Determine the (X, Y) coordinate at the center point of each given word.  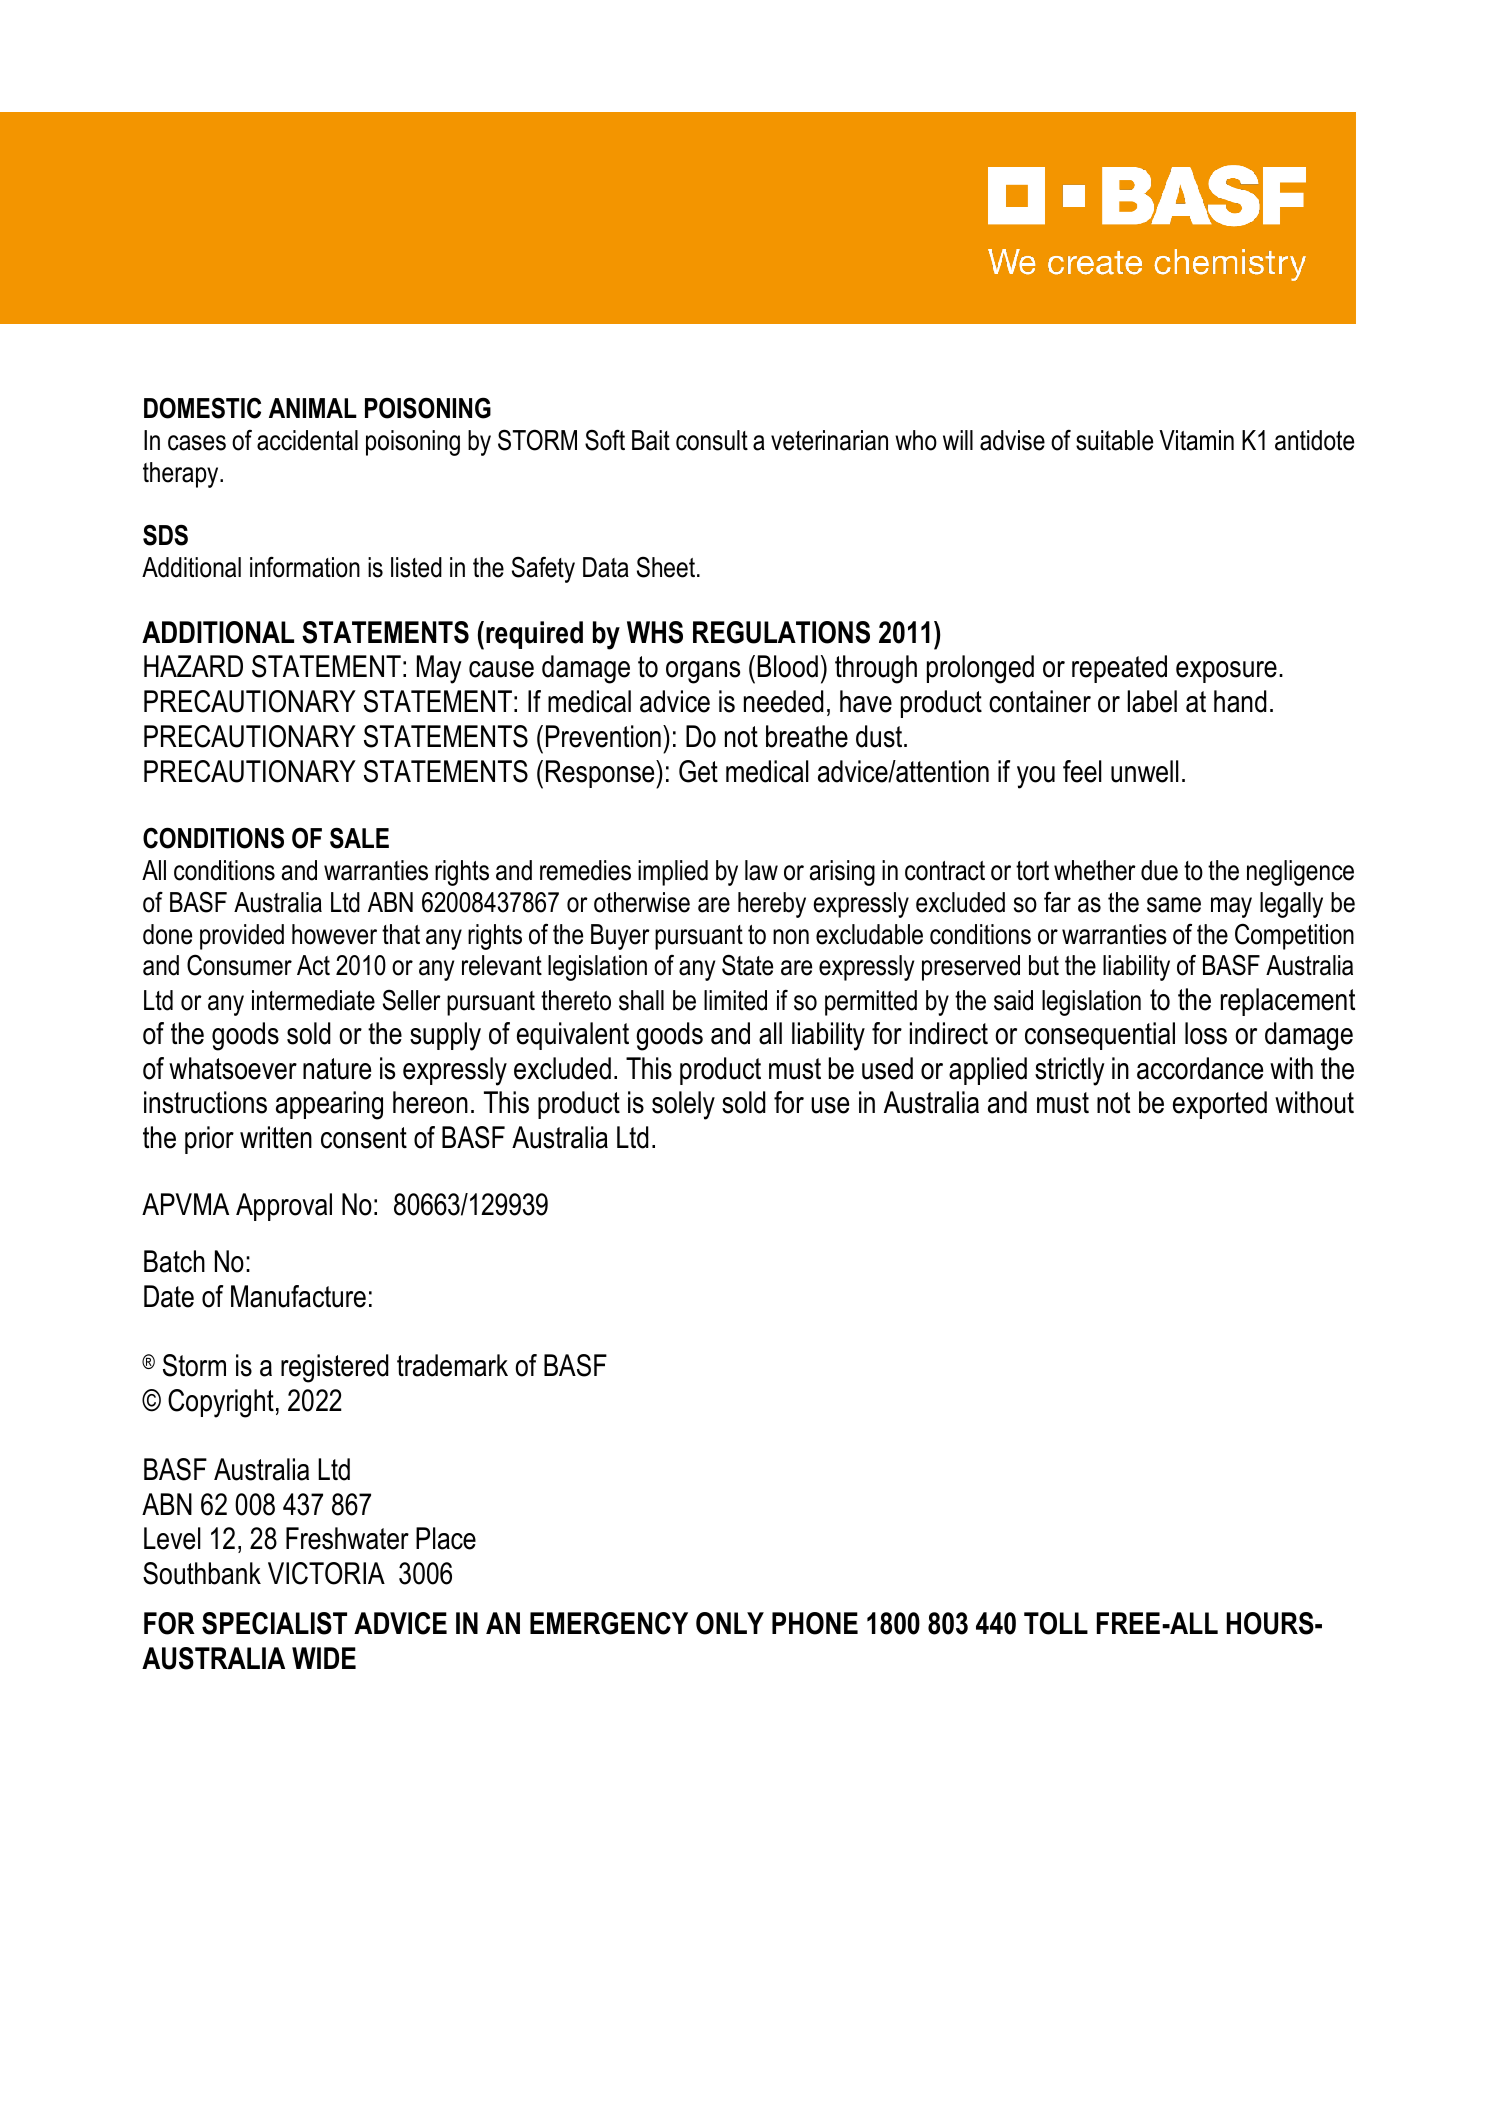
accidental (307, 440)
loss (1206, 1033)
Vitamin (1196, 440)
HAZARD (193, 666)
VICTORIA (326, 1573)
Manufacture (298, 1296)
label (1152, 701)
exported (1220, 1105)
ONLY (730, 1623)
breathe (807, 736)
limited (735, 1000)
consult (712, 440)
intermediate (313, 1000)
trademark (452, 1365)
